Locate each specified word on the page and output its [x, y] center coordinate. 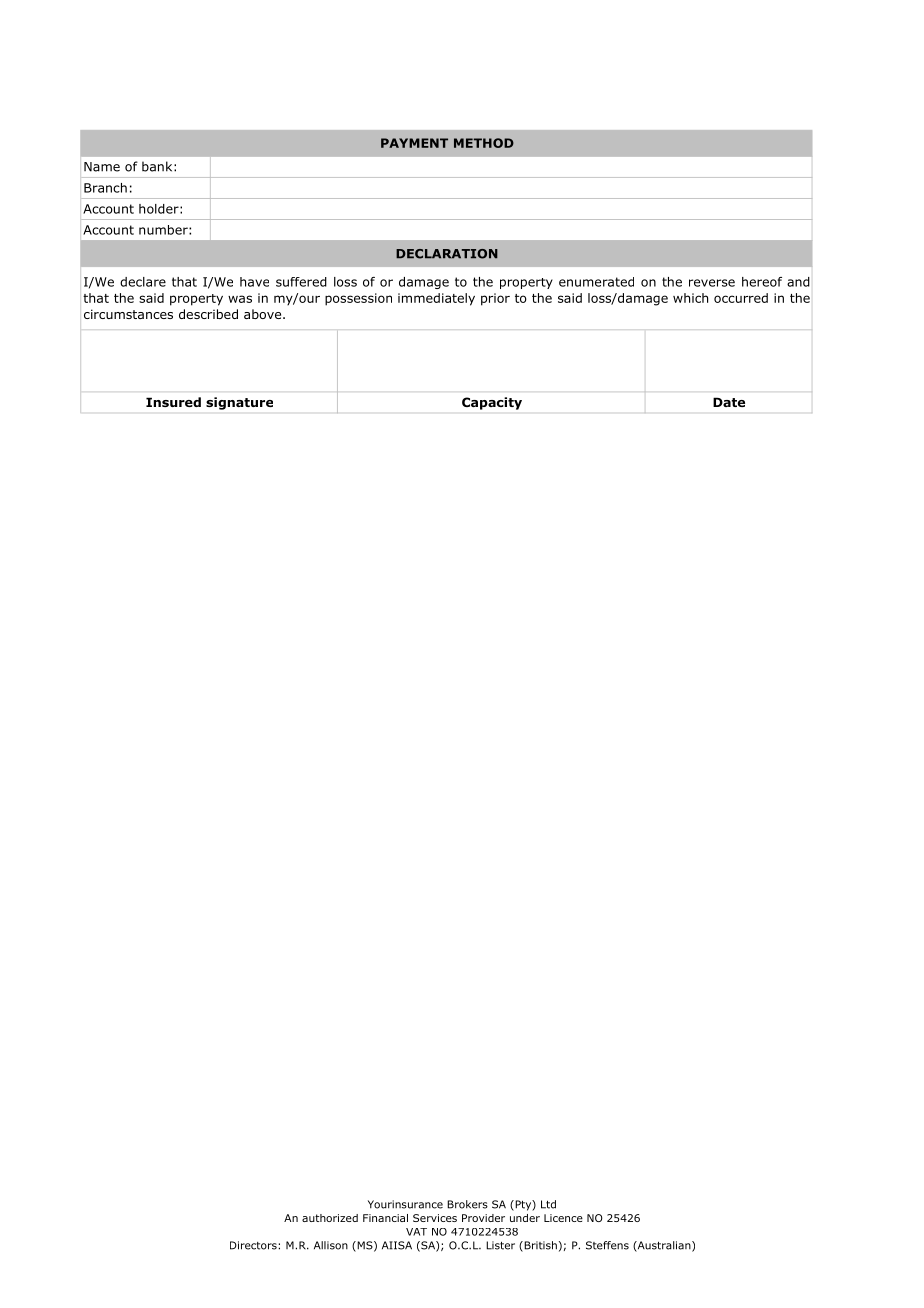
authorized [330, 1218]
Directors [254, 1245]
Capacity [492, 403]
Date [729, 402]
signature [239, 403]
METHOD [484, 143]
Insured [173, 402]
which [690, 298]
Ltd [548, 1204]
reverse [712, 283]
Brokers [467, 1204]
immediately [436, 299]
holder [160, 209]
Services [435, 1218]
